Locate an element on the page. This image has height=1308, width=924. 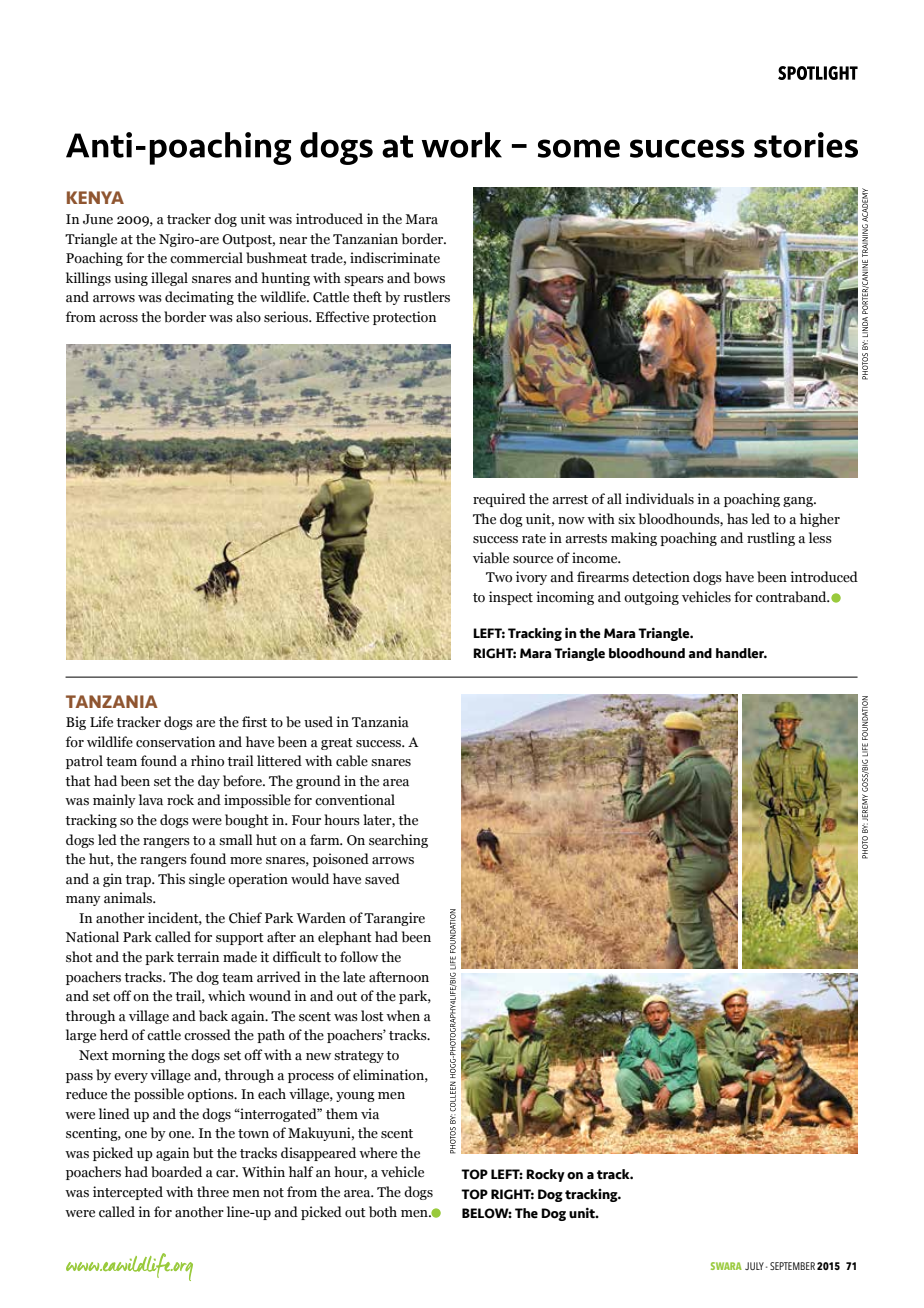
lost is located at coordinates (372, 1016).
